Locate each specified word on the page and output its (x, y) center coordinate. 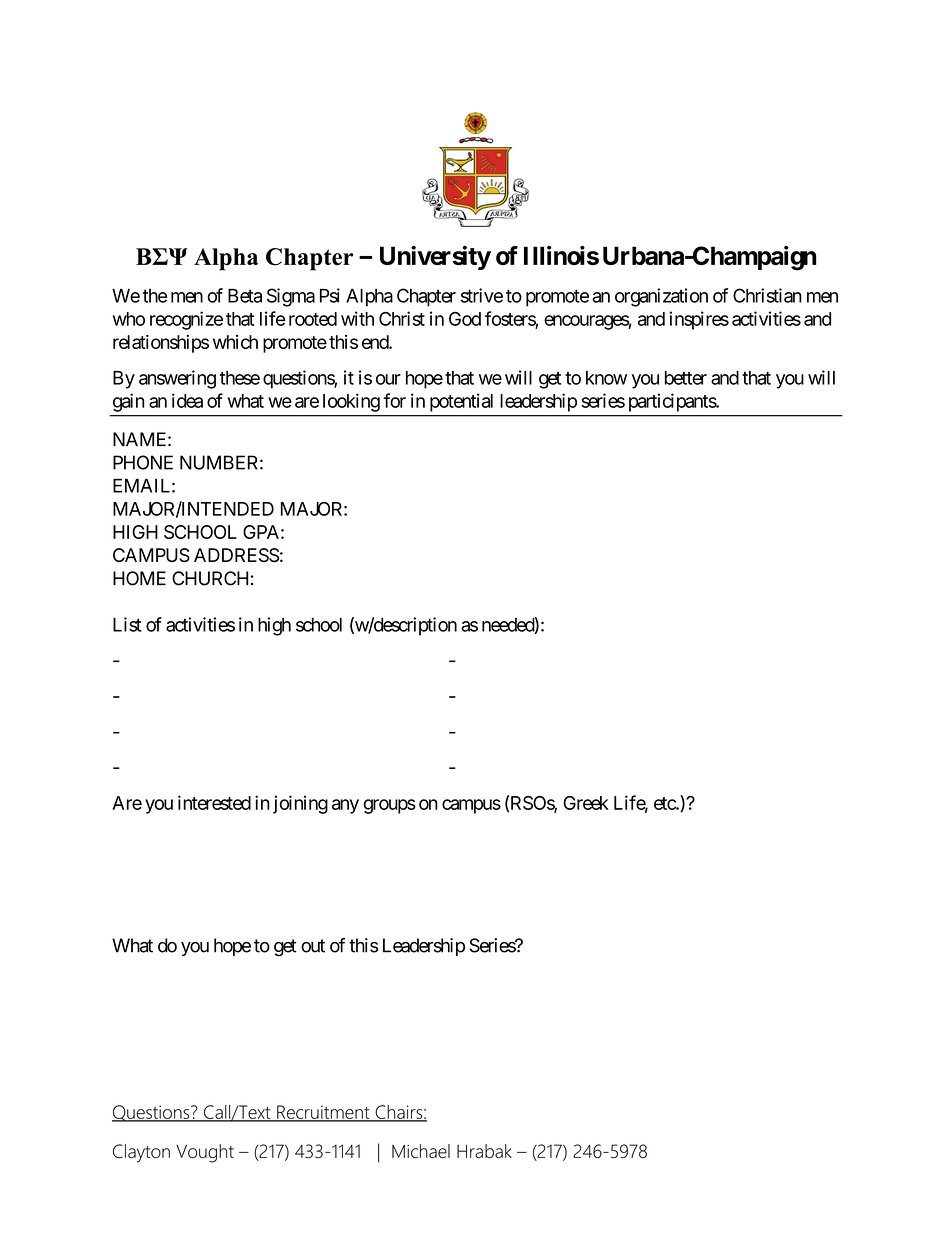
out (313, 946)
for (395, 400)
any (345, 806)
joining (300, 804)
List (127, 624)
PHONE (143, 462)
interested (214, 802)
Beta (245, 295)
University (435, 257)
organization (661, 297)
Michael (421, 1151)
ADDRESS (236, 555)
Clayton (141, 1153)
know (606, 378)
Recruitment (323, 1113)
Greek (586, 803)
